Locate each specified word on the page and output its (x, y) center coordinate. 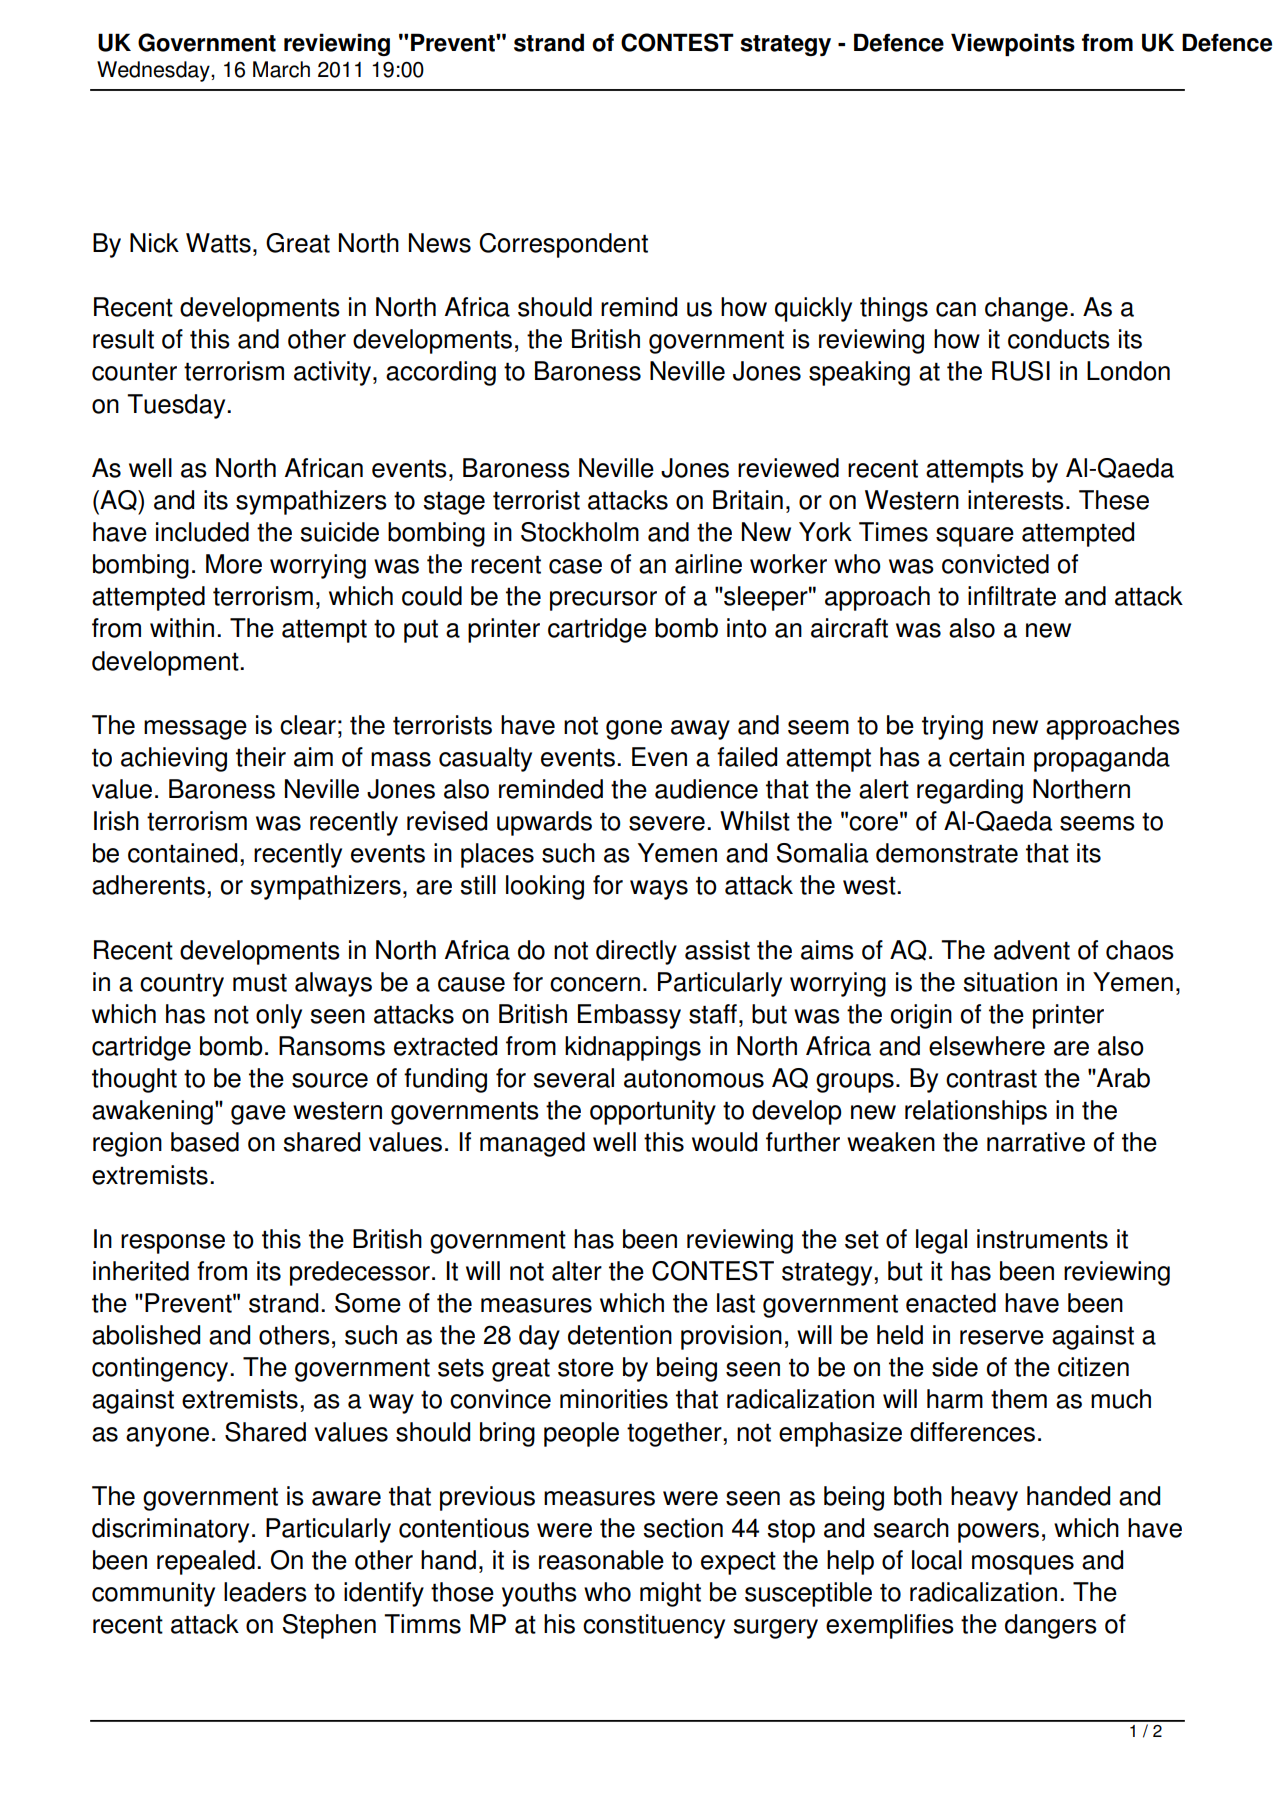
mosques (1023, 1565)
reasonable (601, 1560)
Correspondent (563, 245)
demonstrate (947, 853)
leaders (265, 1592)
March (281, 69)
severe (667, 823)
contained (182, 853)
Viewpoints (1013, 44)
